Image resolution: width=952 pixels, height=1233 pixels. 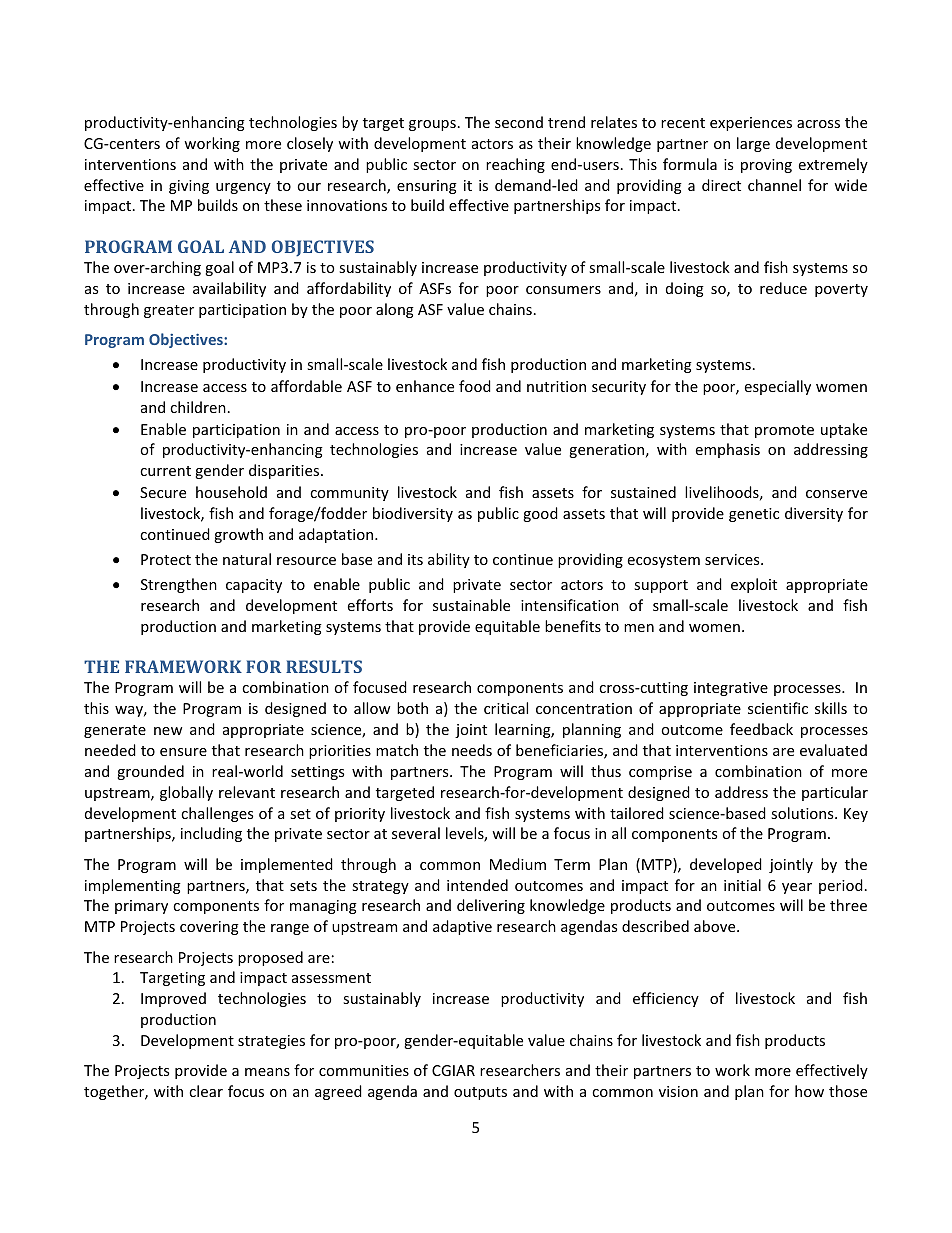 I want to click on solutions, so click(x=803, y=813).
